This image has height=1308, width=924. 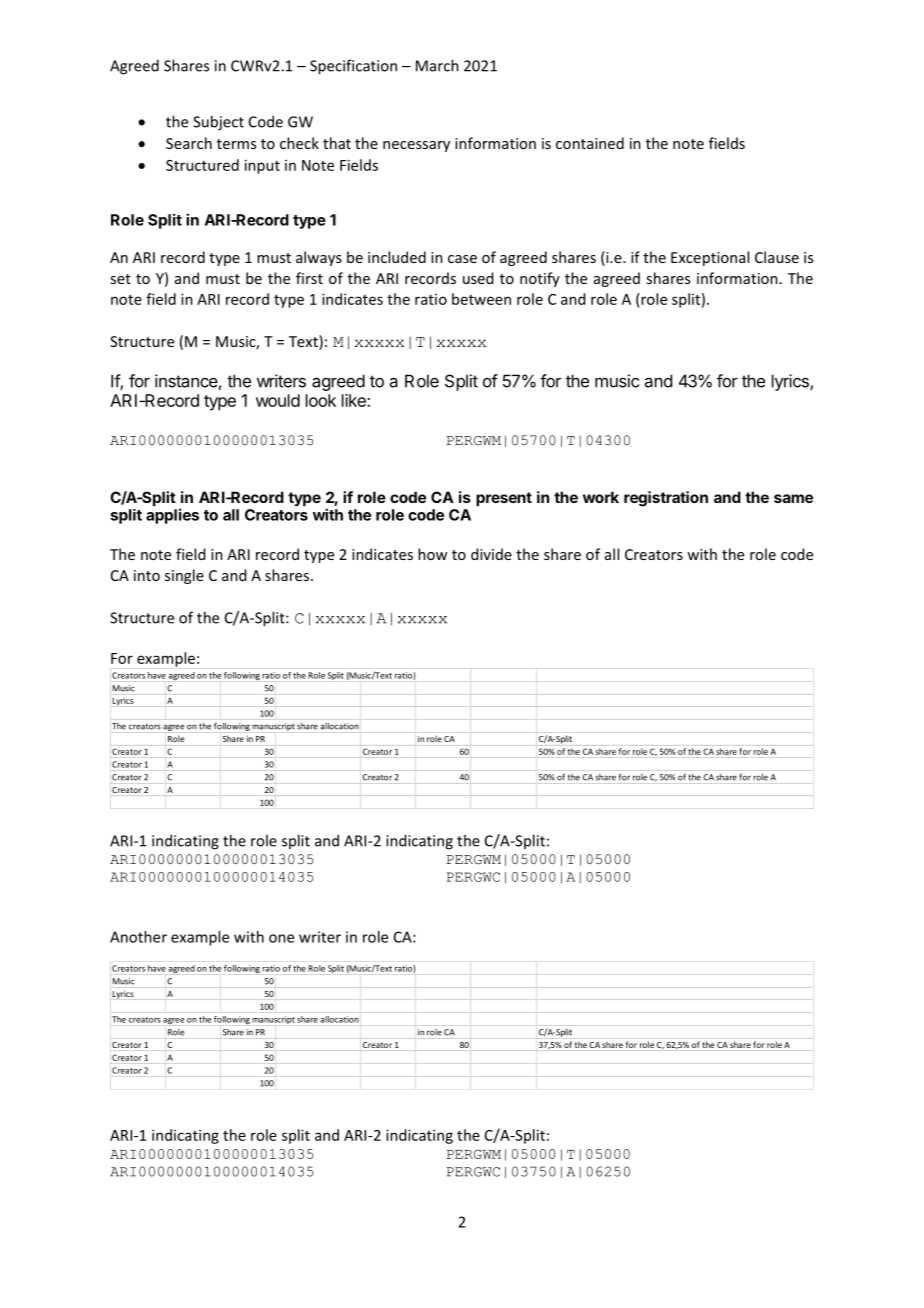 What do you see at coordinates (278, 400) in the image?
I see `would` at bounding box center [278, 400].
